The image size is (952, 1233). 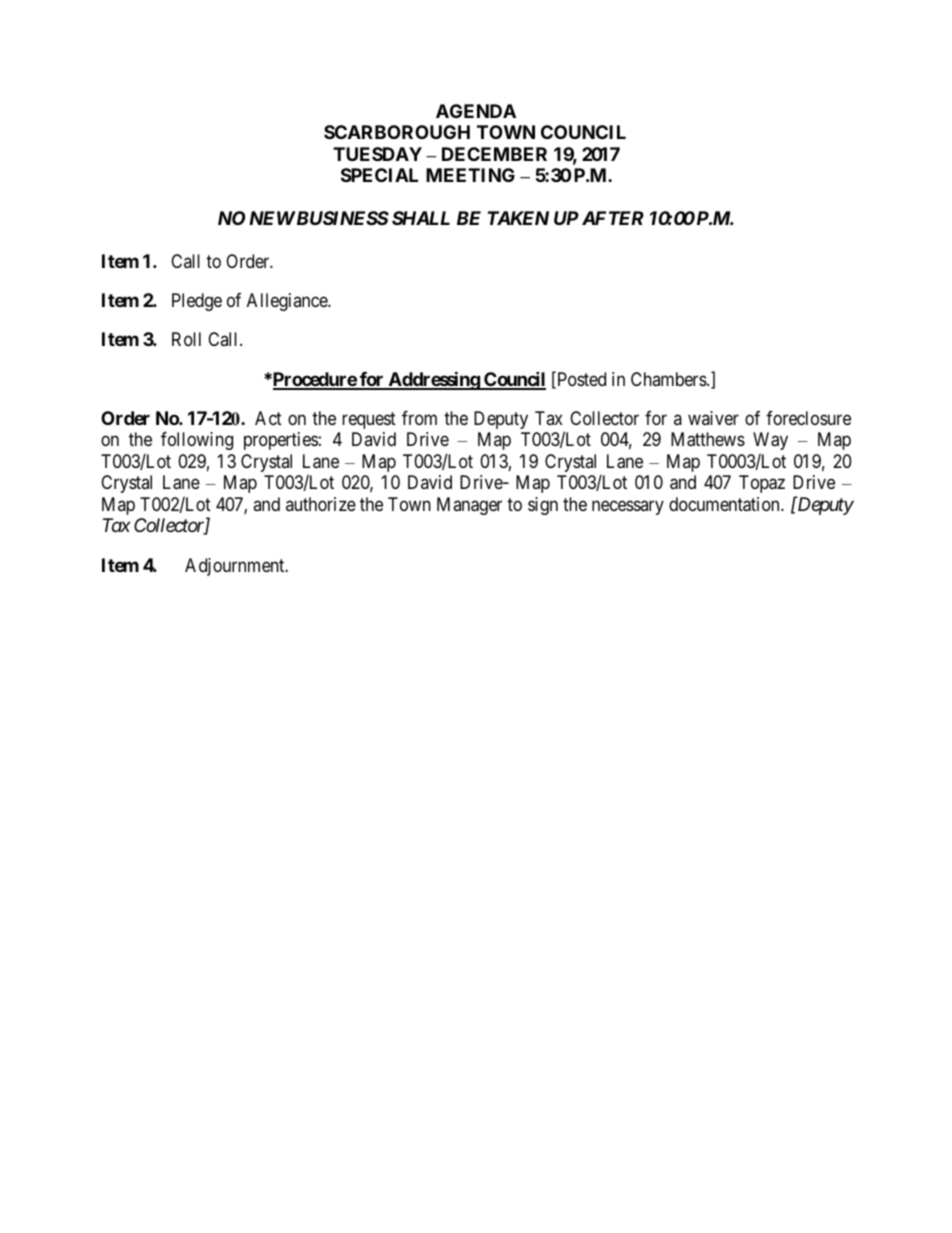 I want to click on DECEMBER, so click(x=494, y=154).
